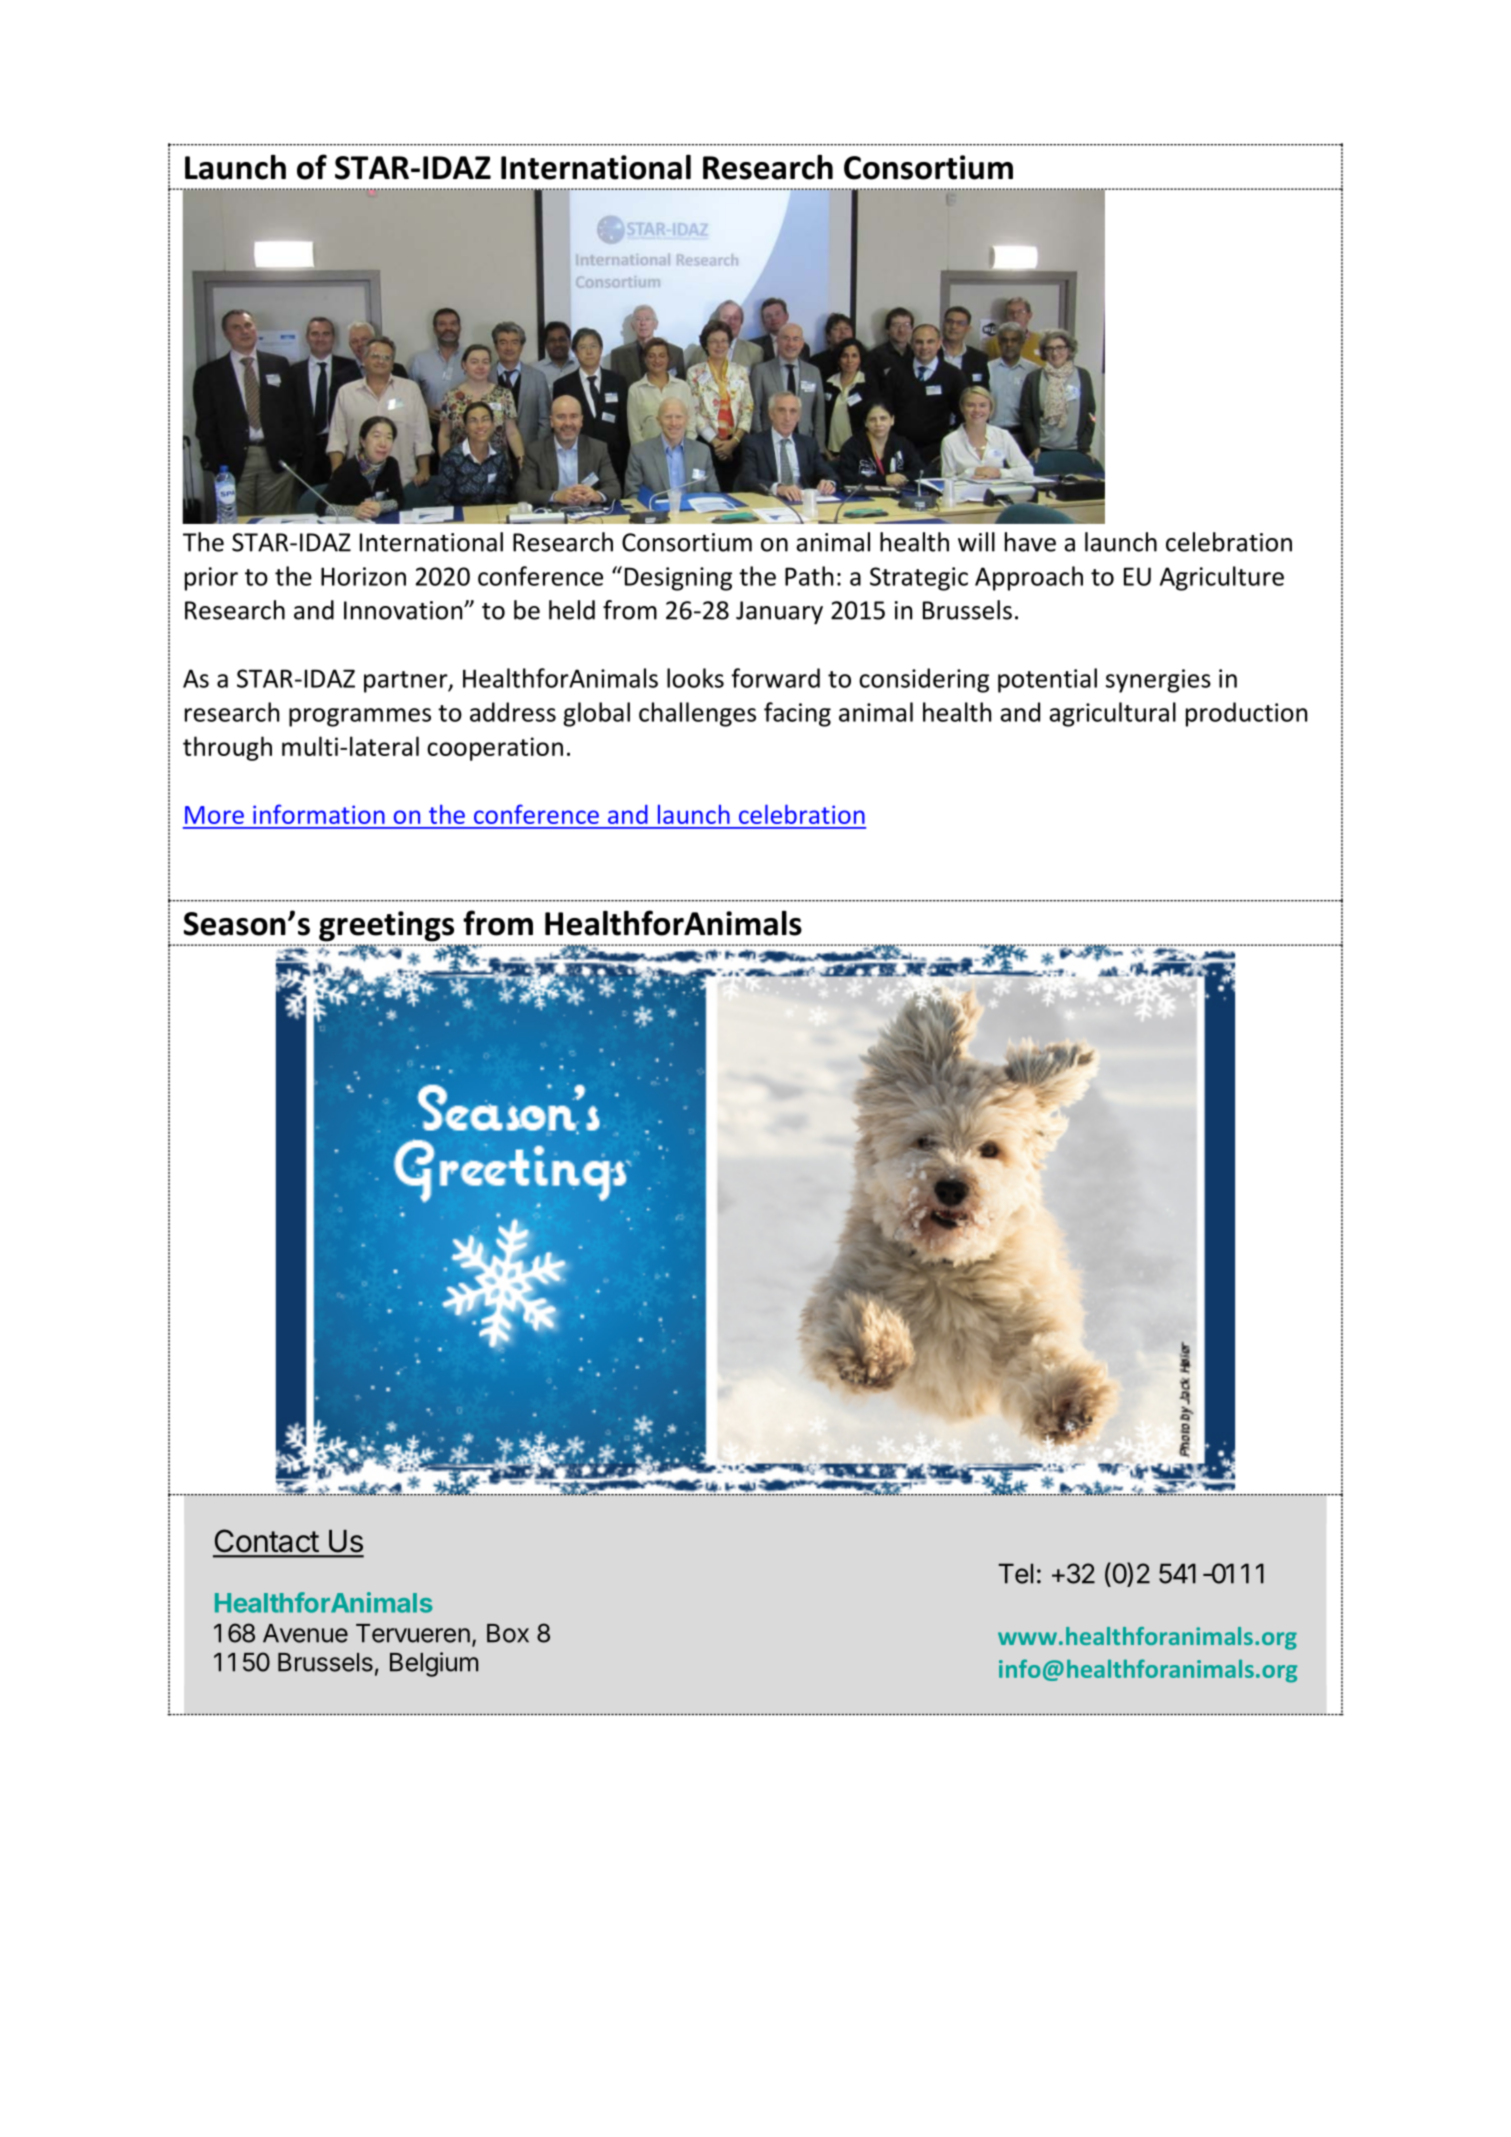 Image resolution: width=1511 pixels, height=2137 pixels. Describe the element at coordinates (508, 1633) in the image. I see `Box` at that location.
